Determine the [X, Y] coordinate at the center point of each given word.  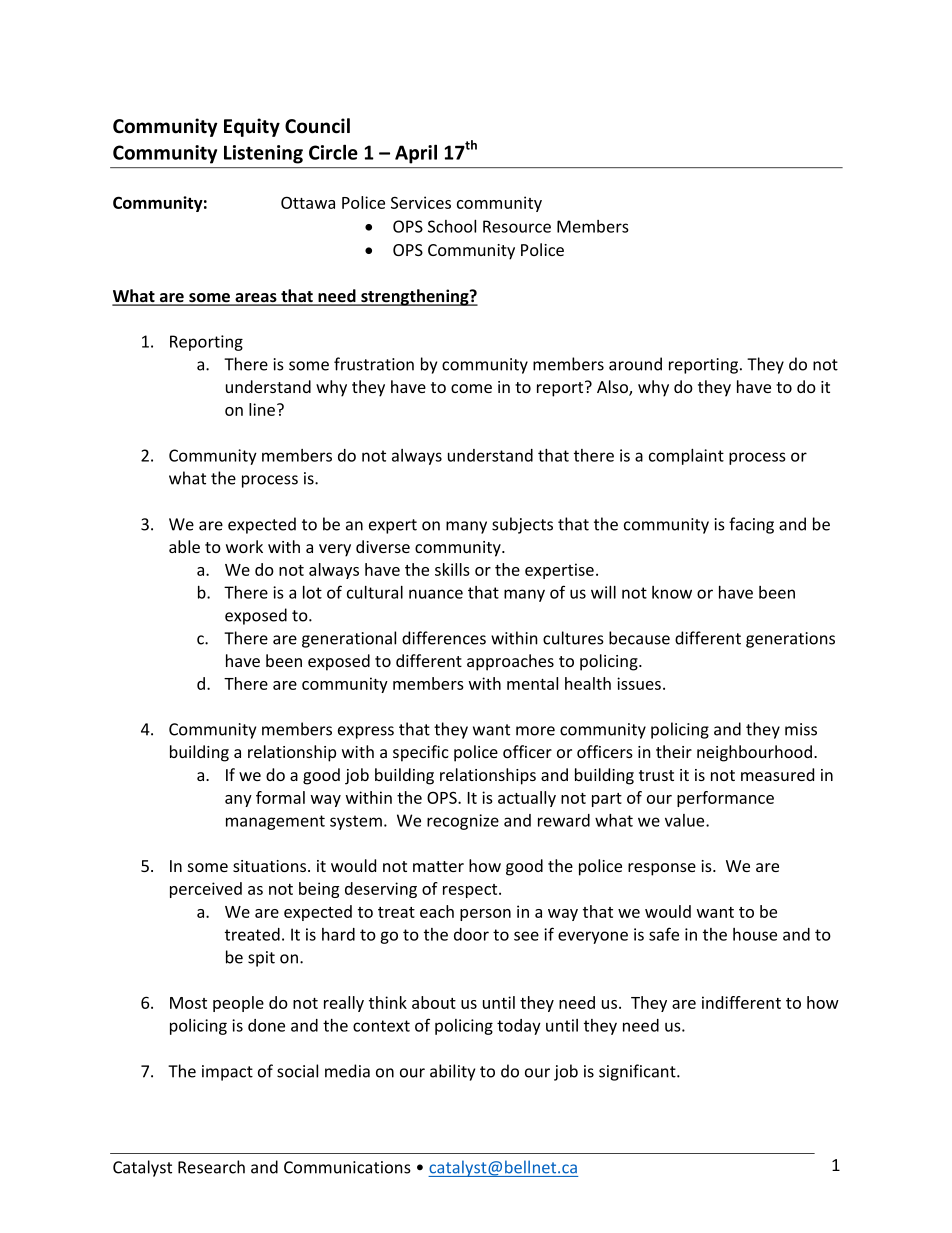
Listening [263, 154]
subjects [522, 525]
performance [725, 799]
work [244, 546]
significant [638, 1072]
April [416, 154]
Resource [517, 226]
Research [211, 1167]
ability [452, 1072]
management [275, 822]
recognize [463, 822]
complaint [686, 457]
